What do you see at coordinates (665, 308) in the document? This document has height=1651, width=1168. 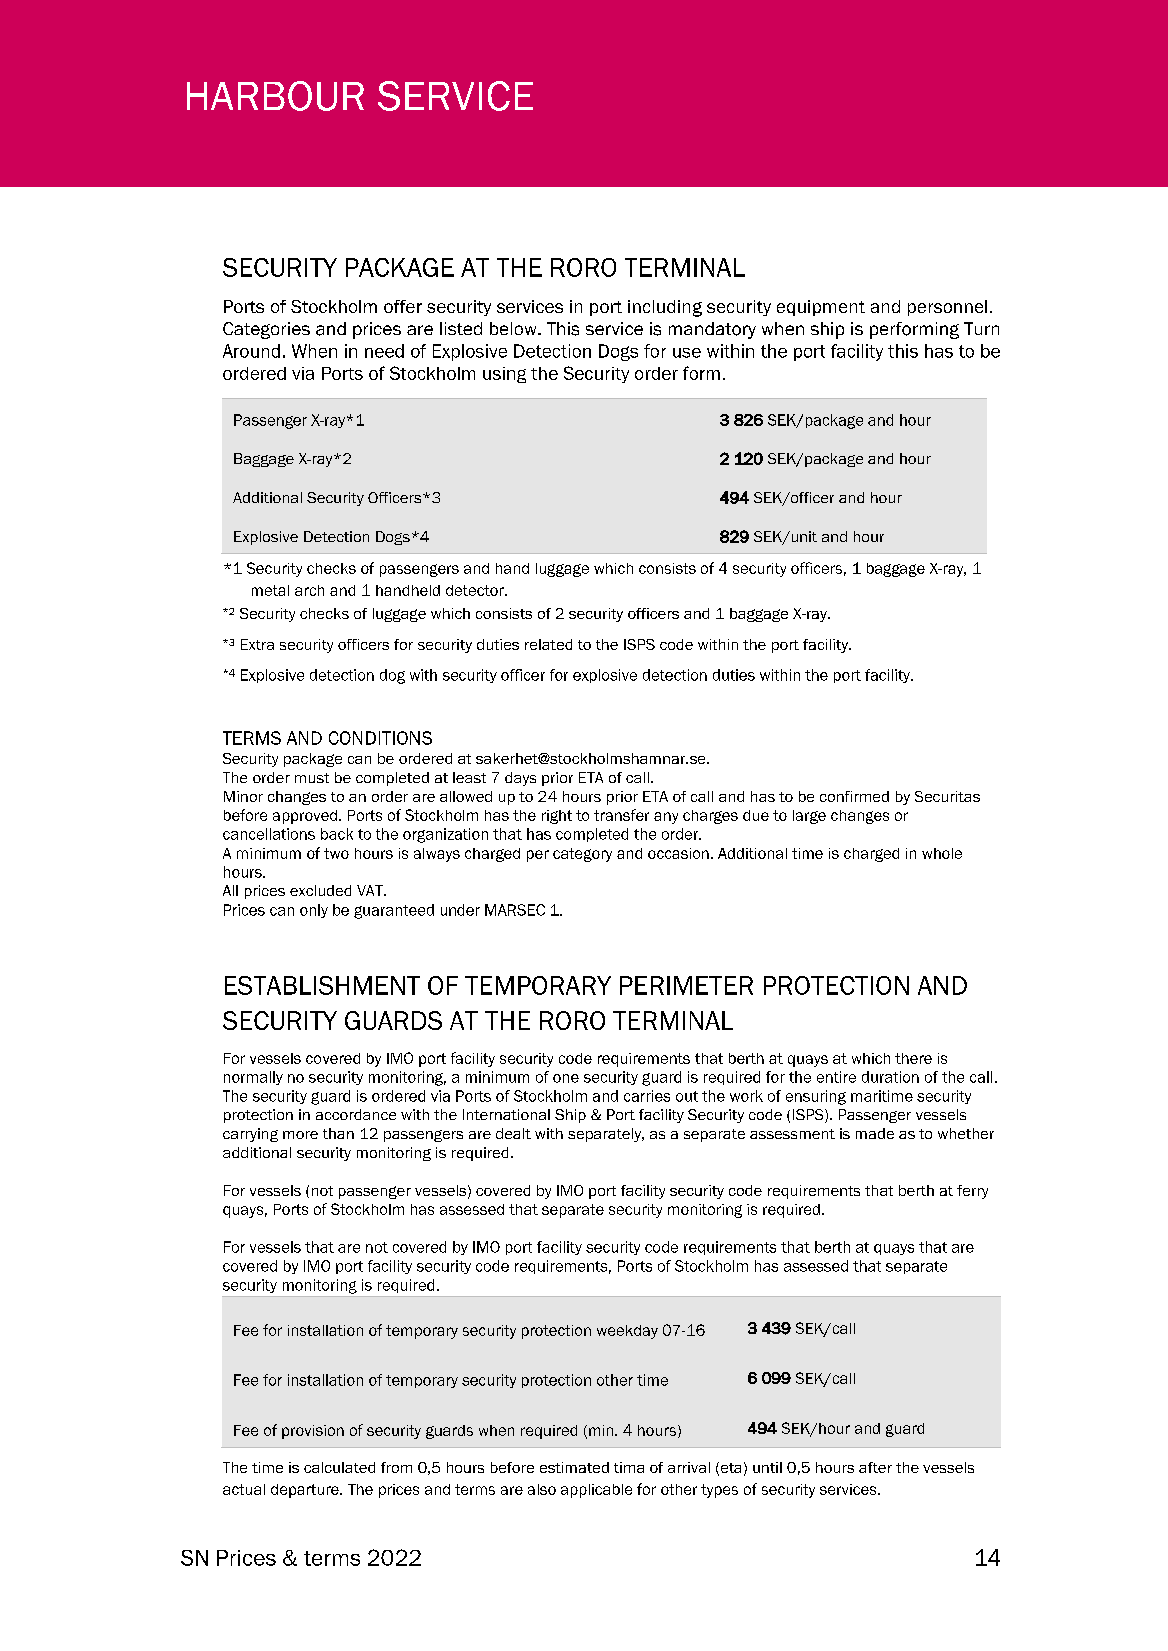 I see `including` at bounding box center [665, 308].
